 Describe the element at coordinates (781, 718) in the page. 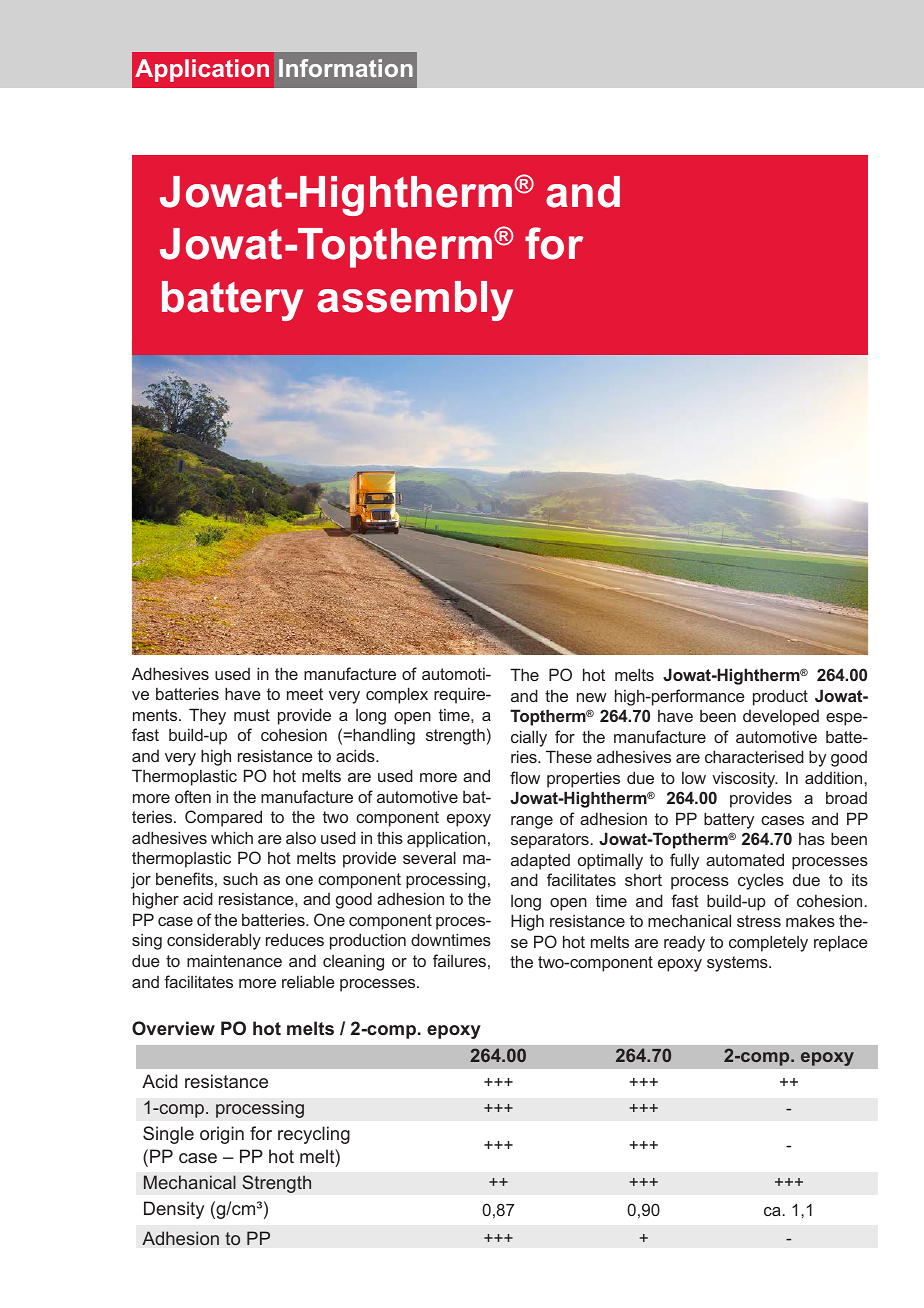

I see `developed` at that location.
